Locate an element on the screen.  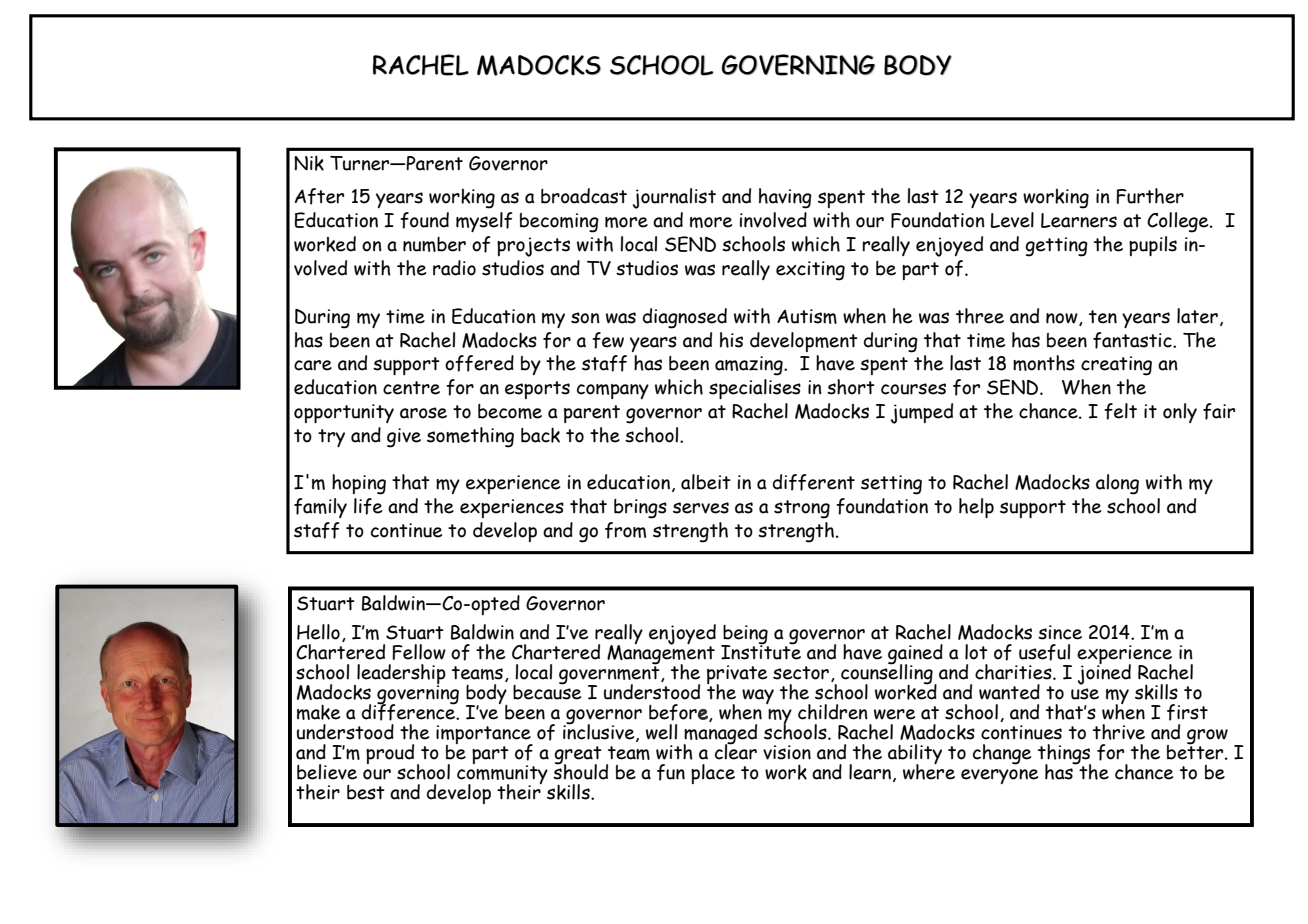
along is located at coordinates (1117, 484).
